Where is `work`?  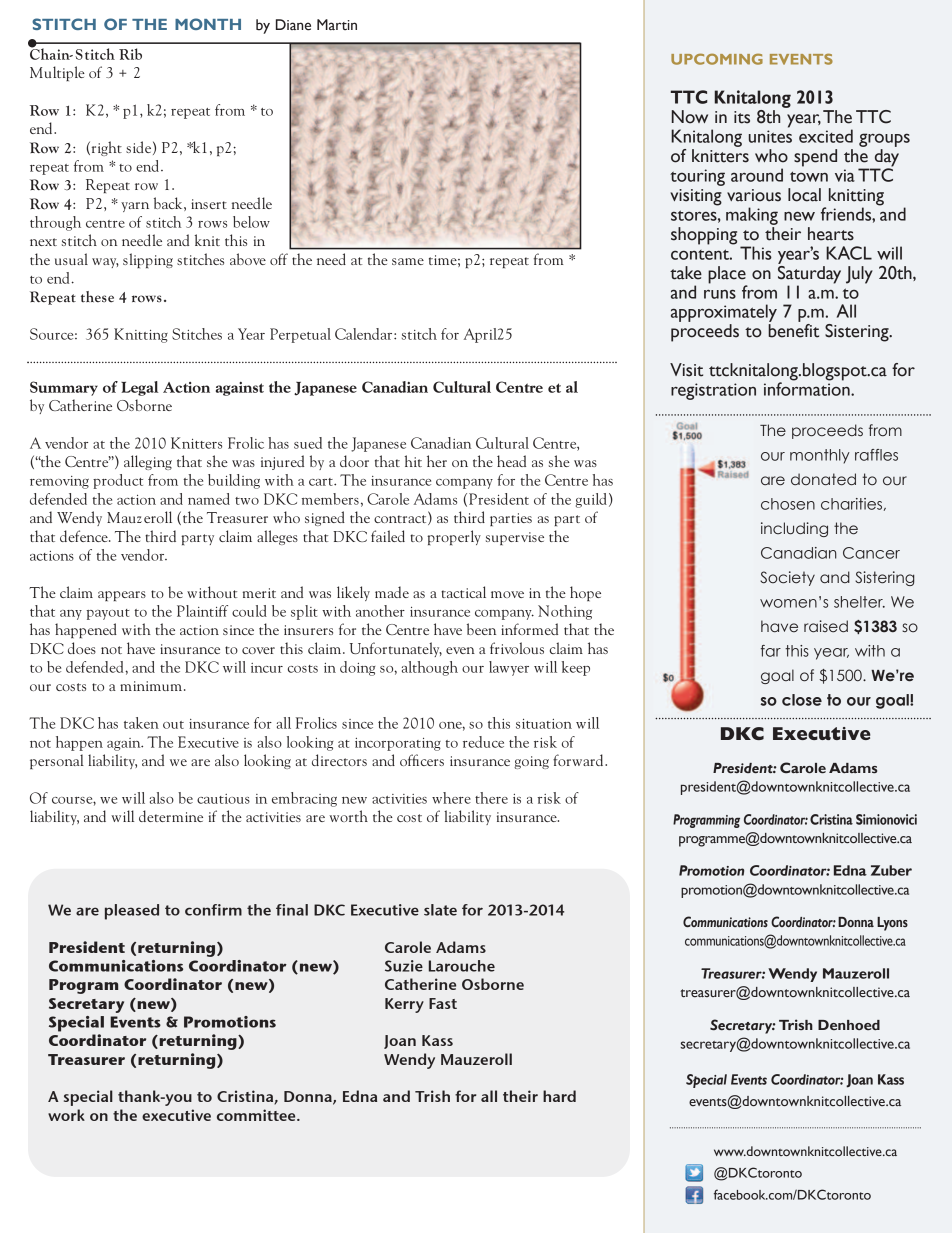 work is located at coordinates (66, 1115).
